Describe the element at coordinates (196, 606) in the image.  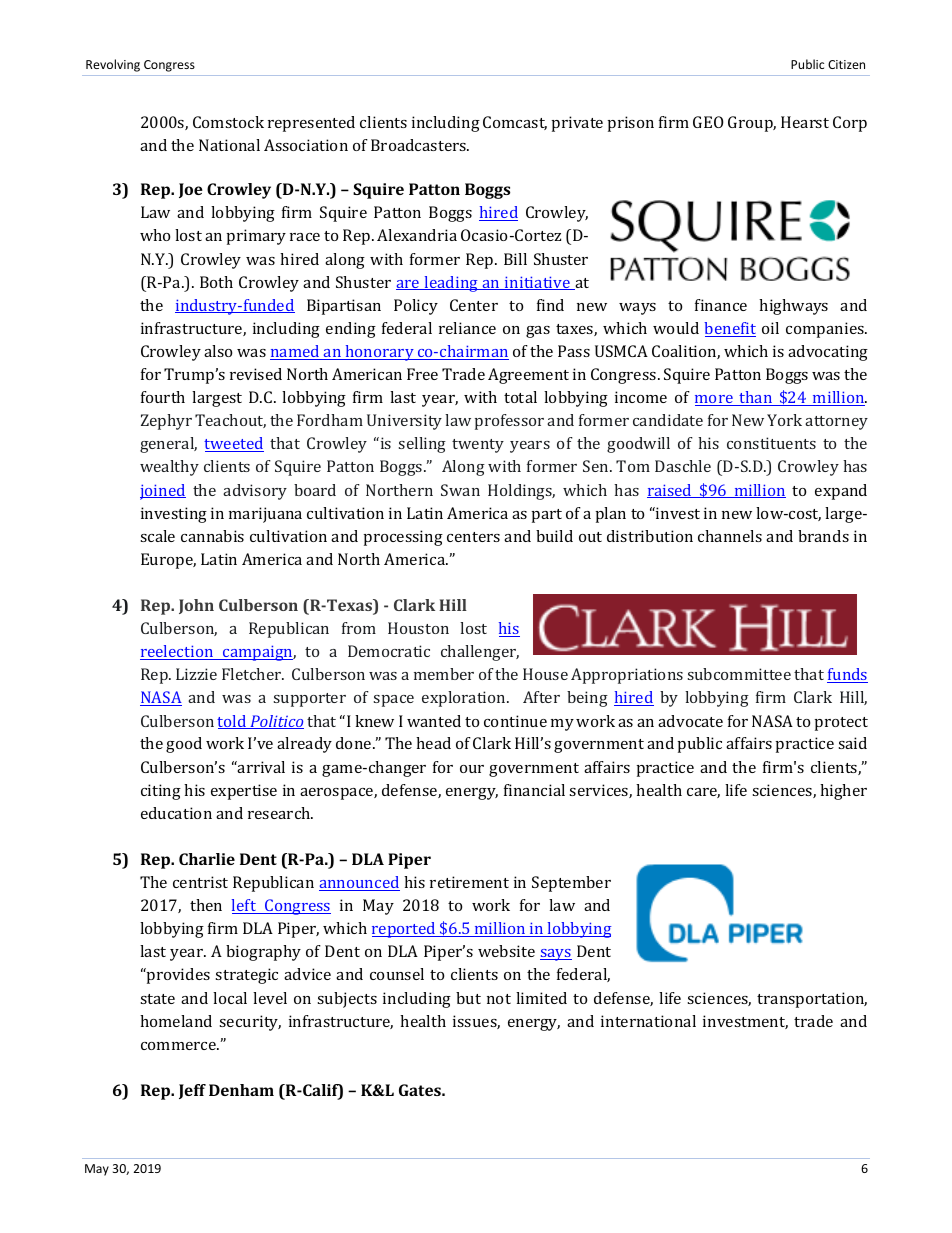
I see `John` at that location.
